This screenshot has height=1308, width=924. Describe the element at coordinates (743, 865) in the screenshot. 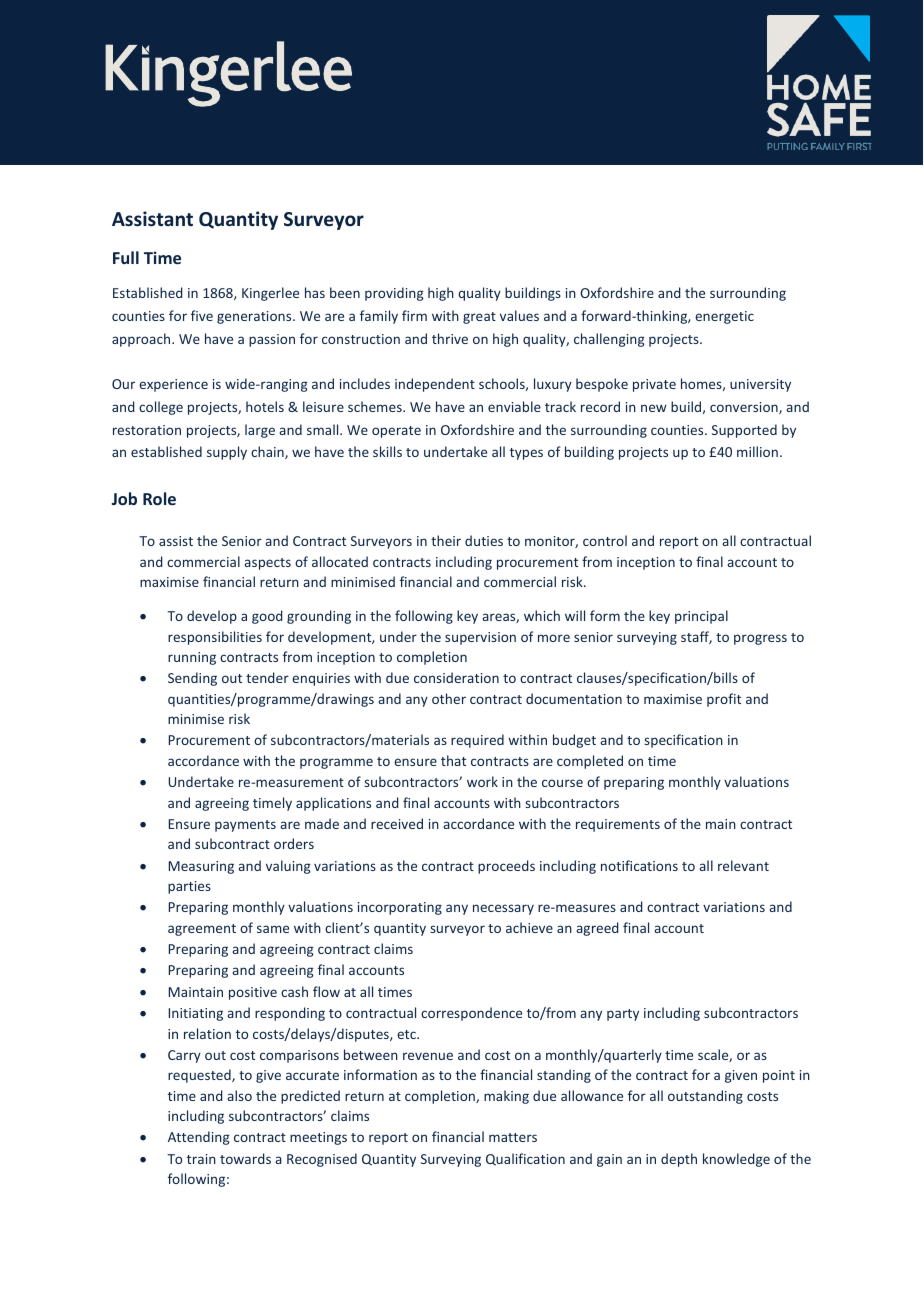

I see `relevant` at that location.
